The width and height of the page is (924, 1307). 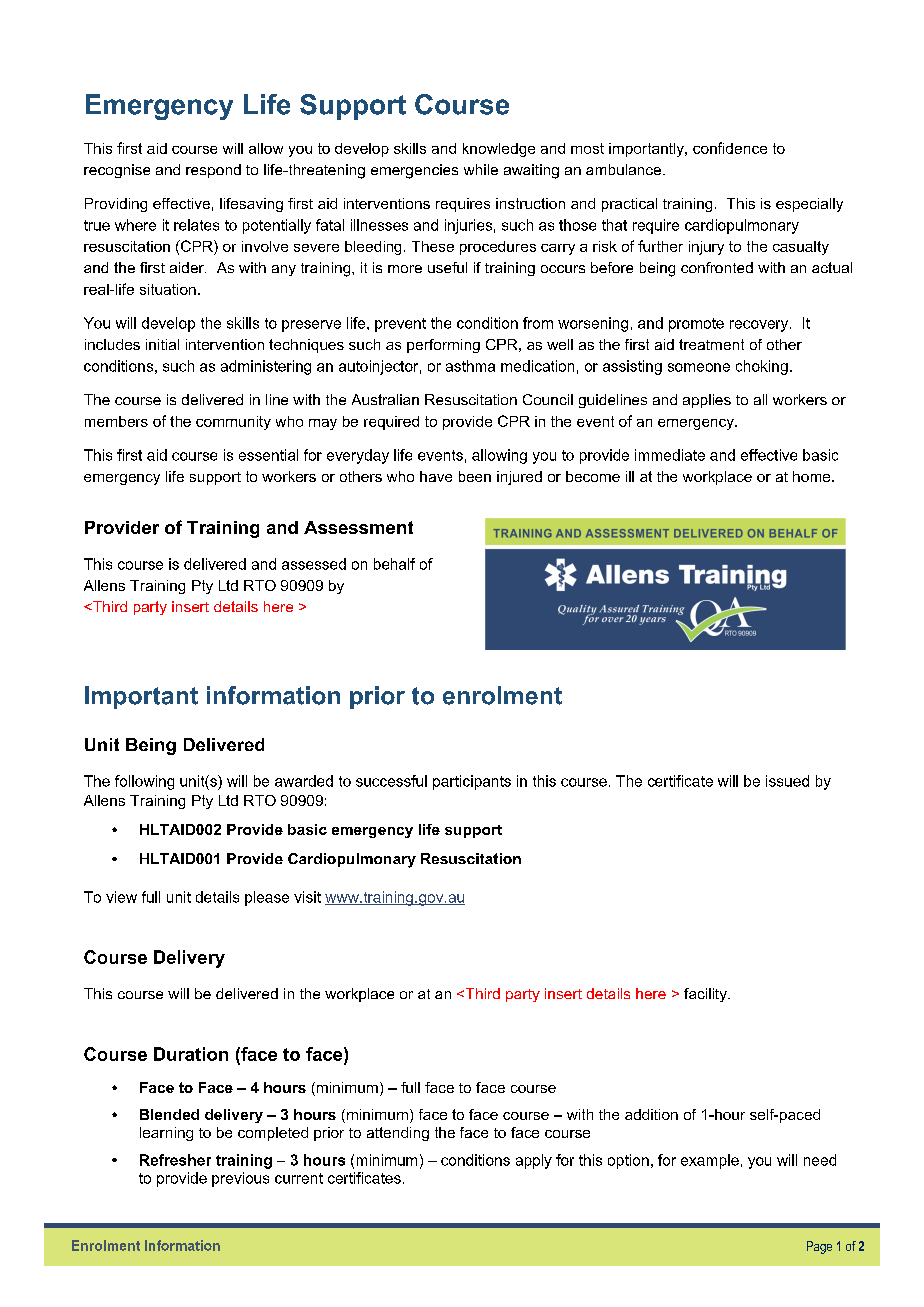 I want to click on been, so click(x=475, y=476).
